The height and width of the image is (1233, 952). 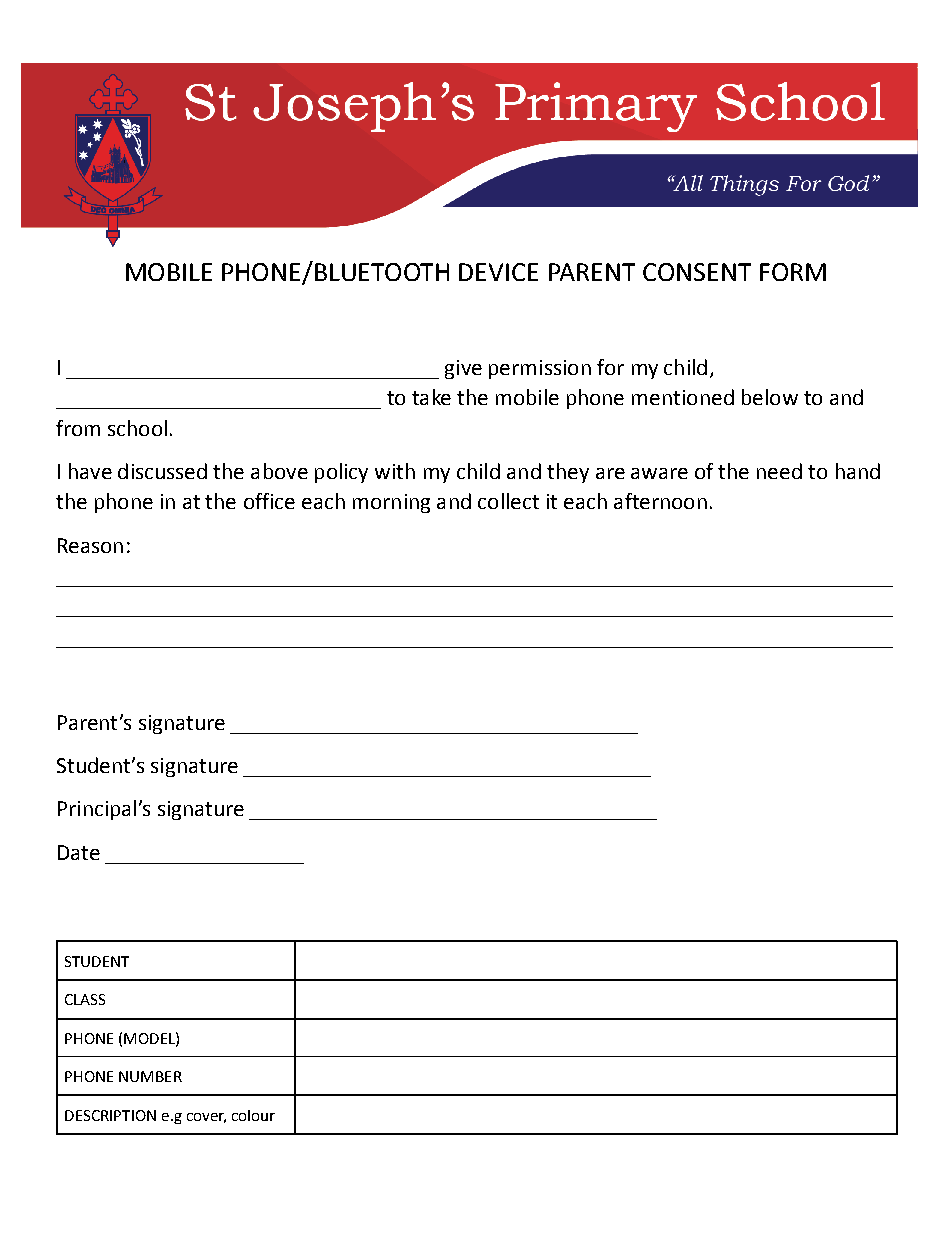 What do you see at coordinates (150, 1076) in the image?
I see `NUMBER` at bounding box center [150, 1076].
